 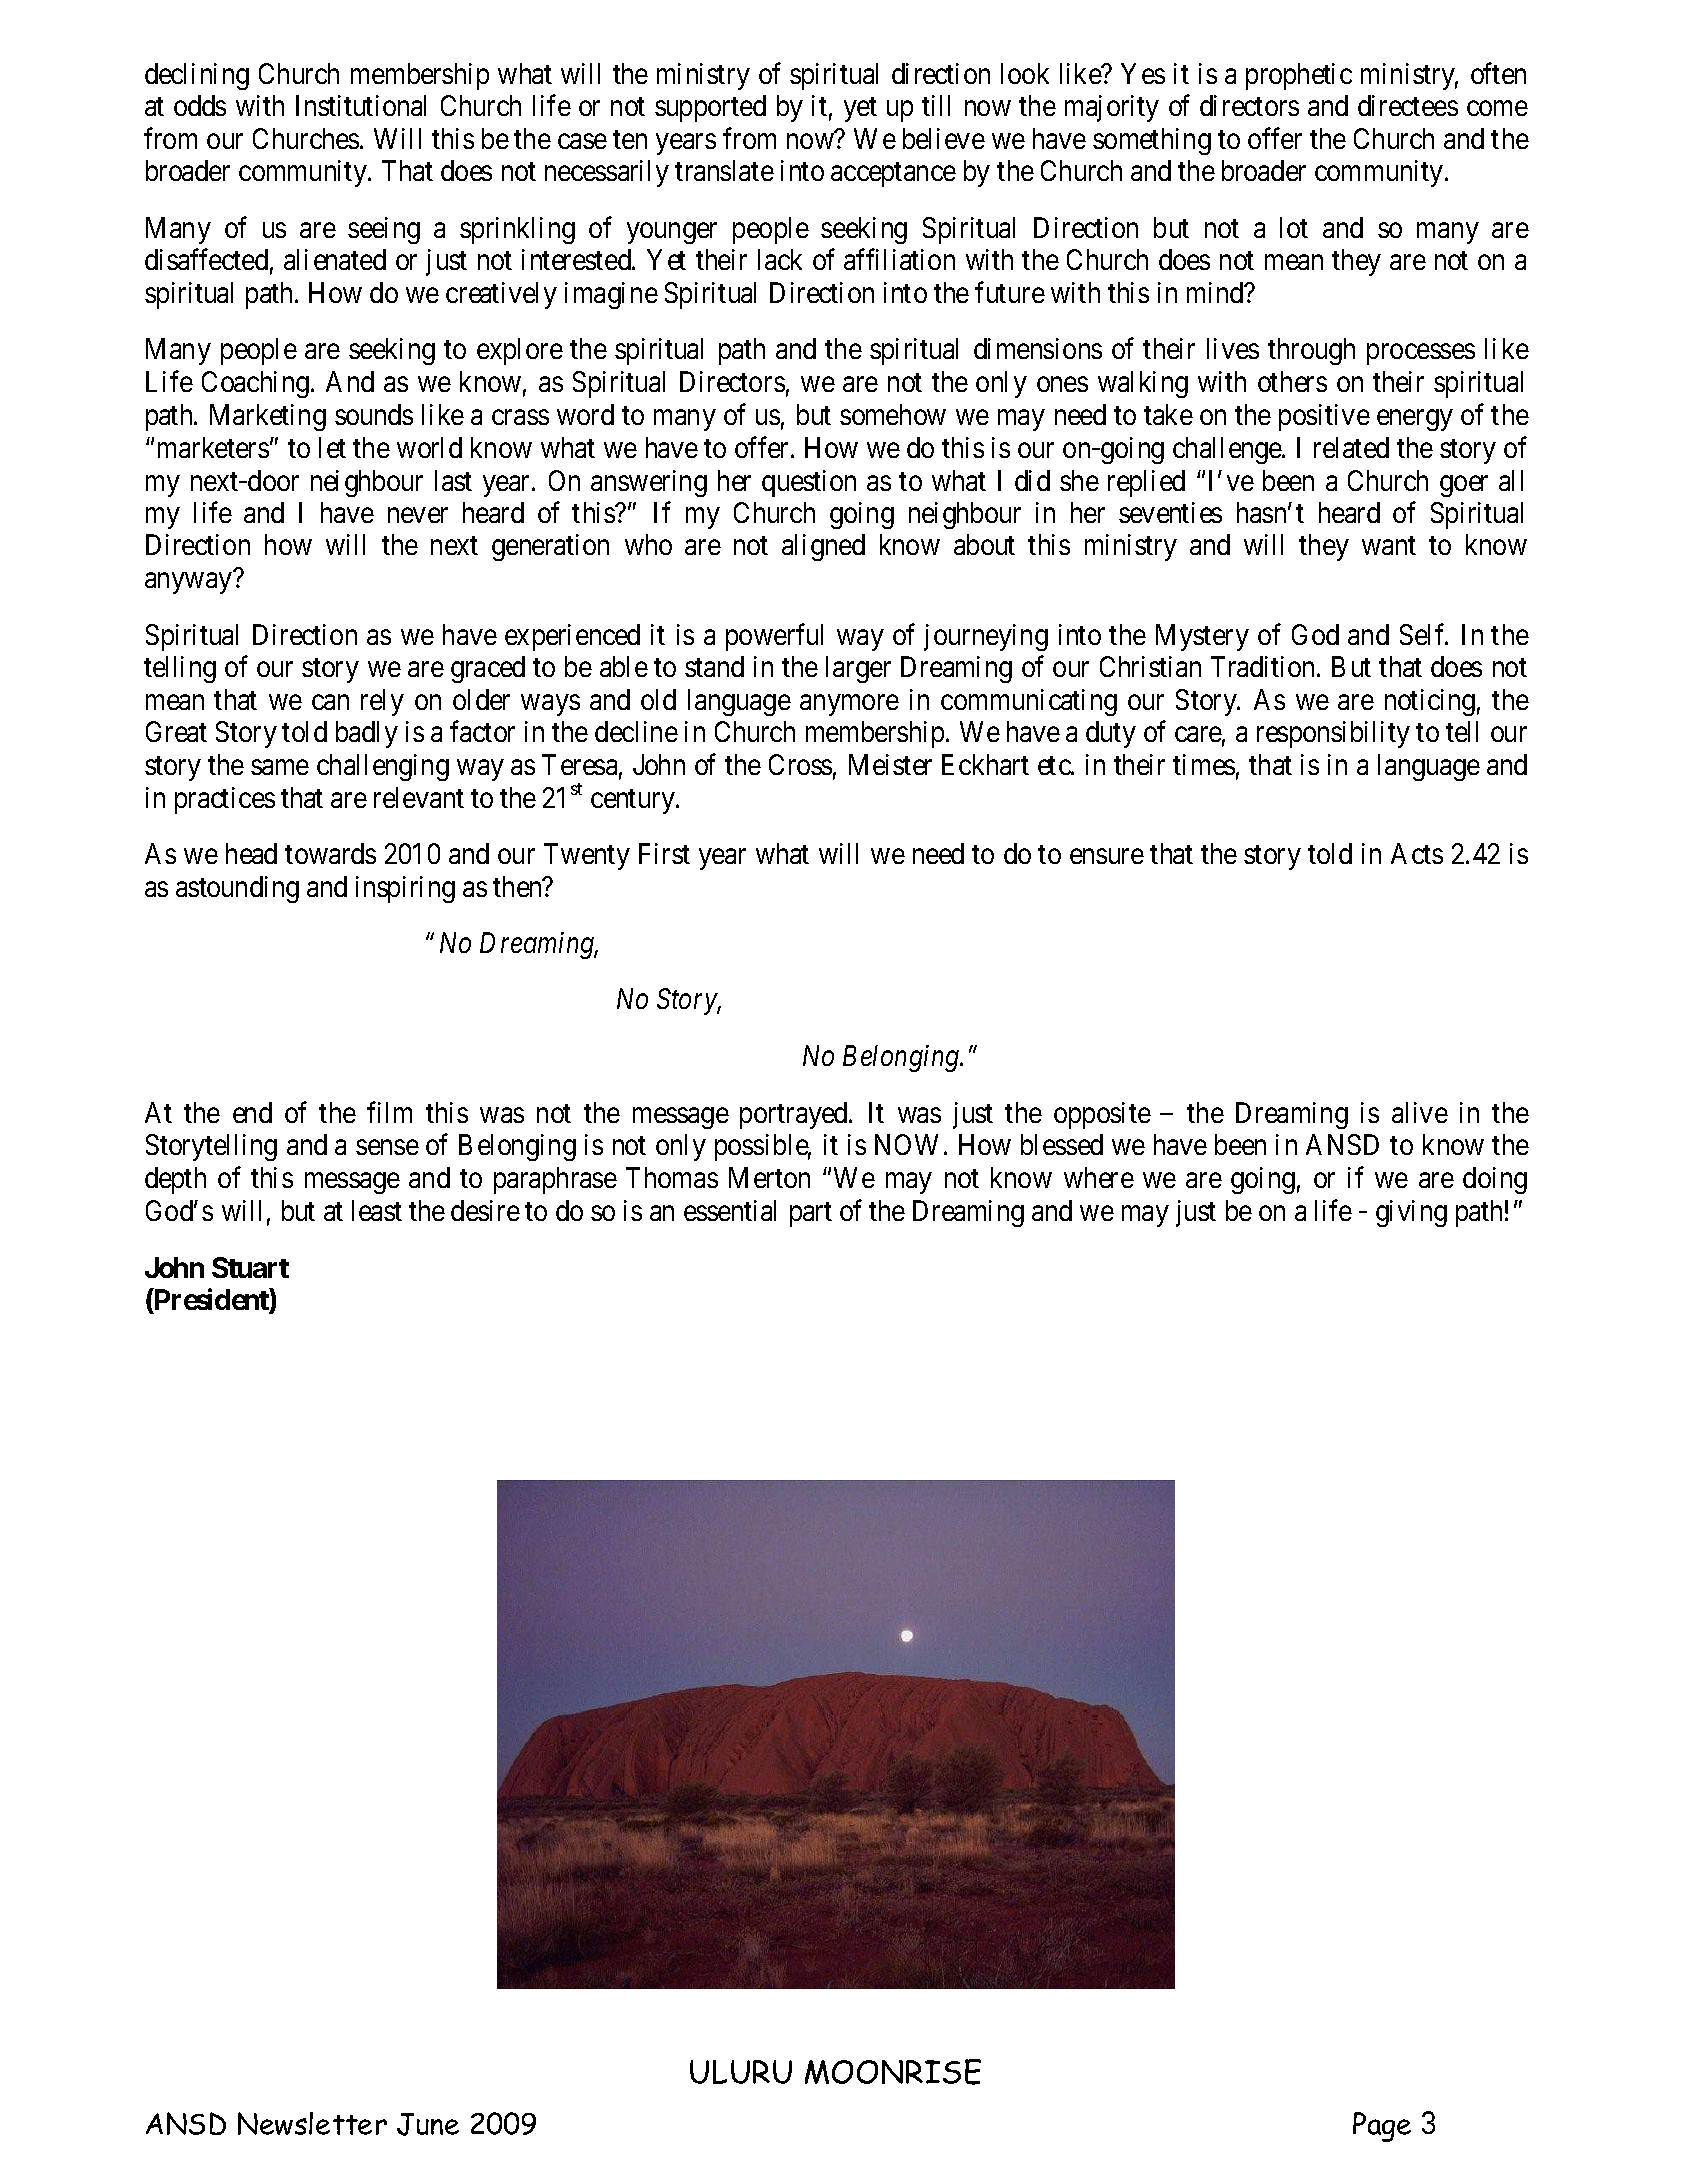 What do you see at coordinates (795, 1115) in the screenshot?
I see `portrayed` at bounding box center [795, 1115].
